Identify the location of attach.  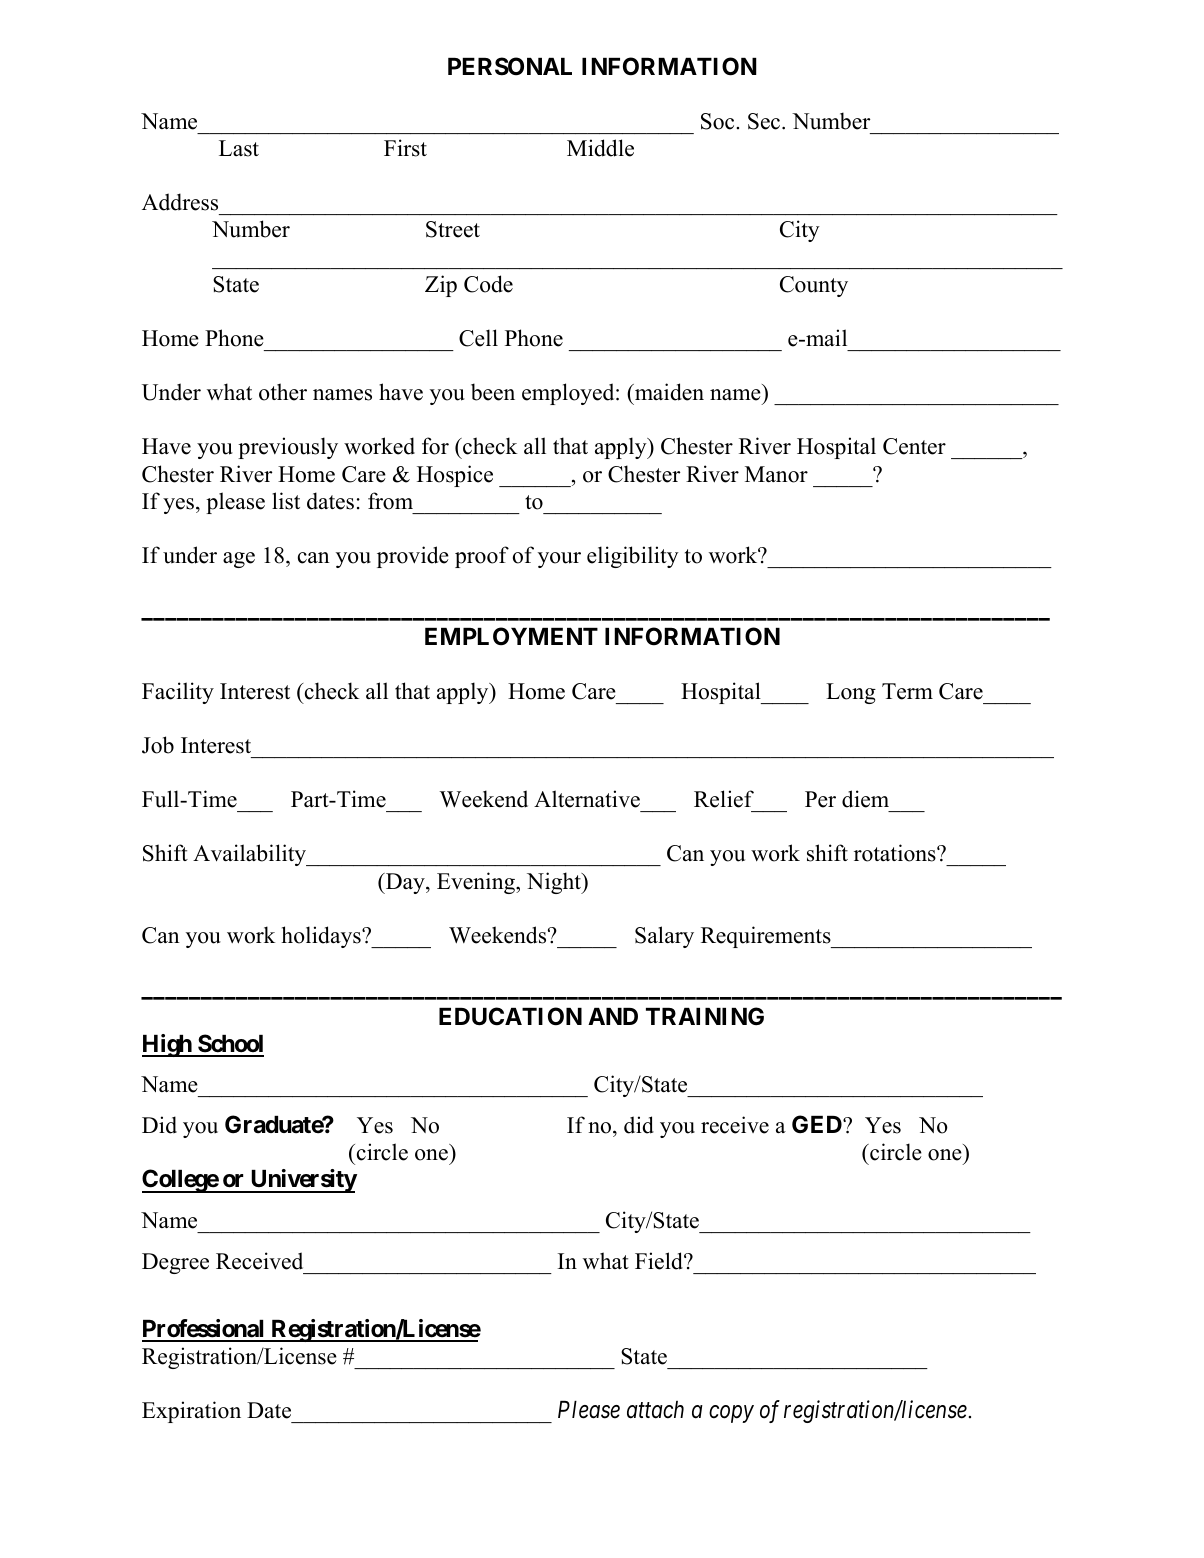
(655, 1410).
